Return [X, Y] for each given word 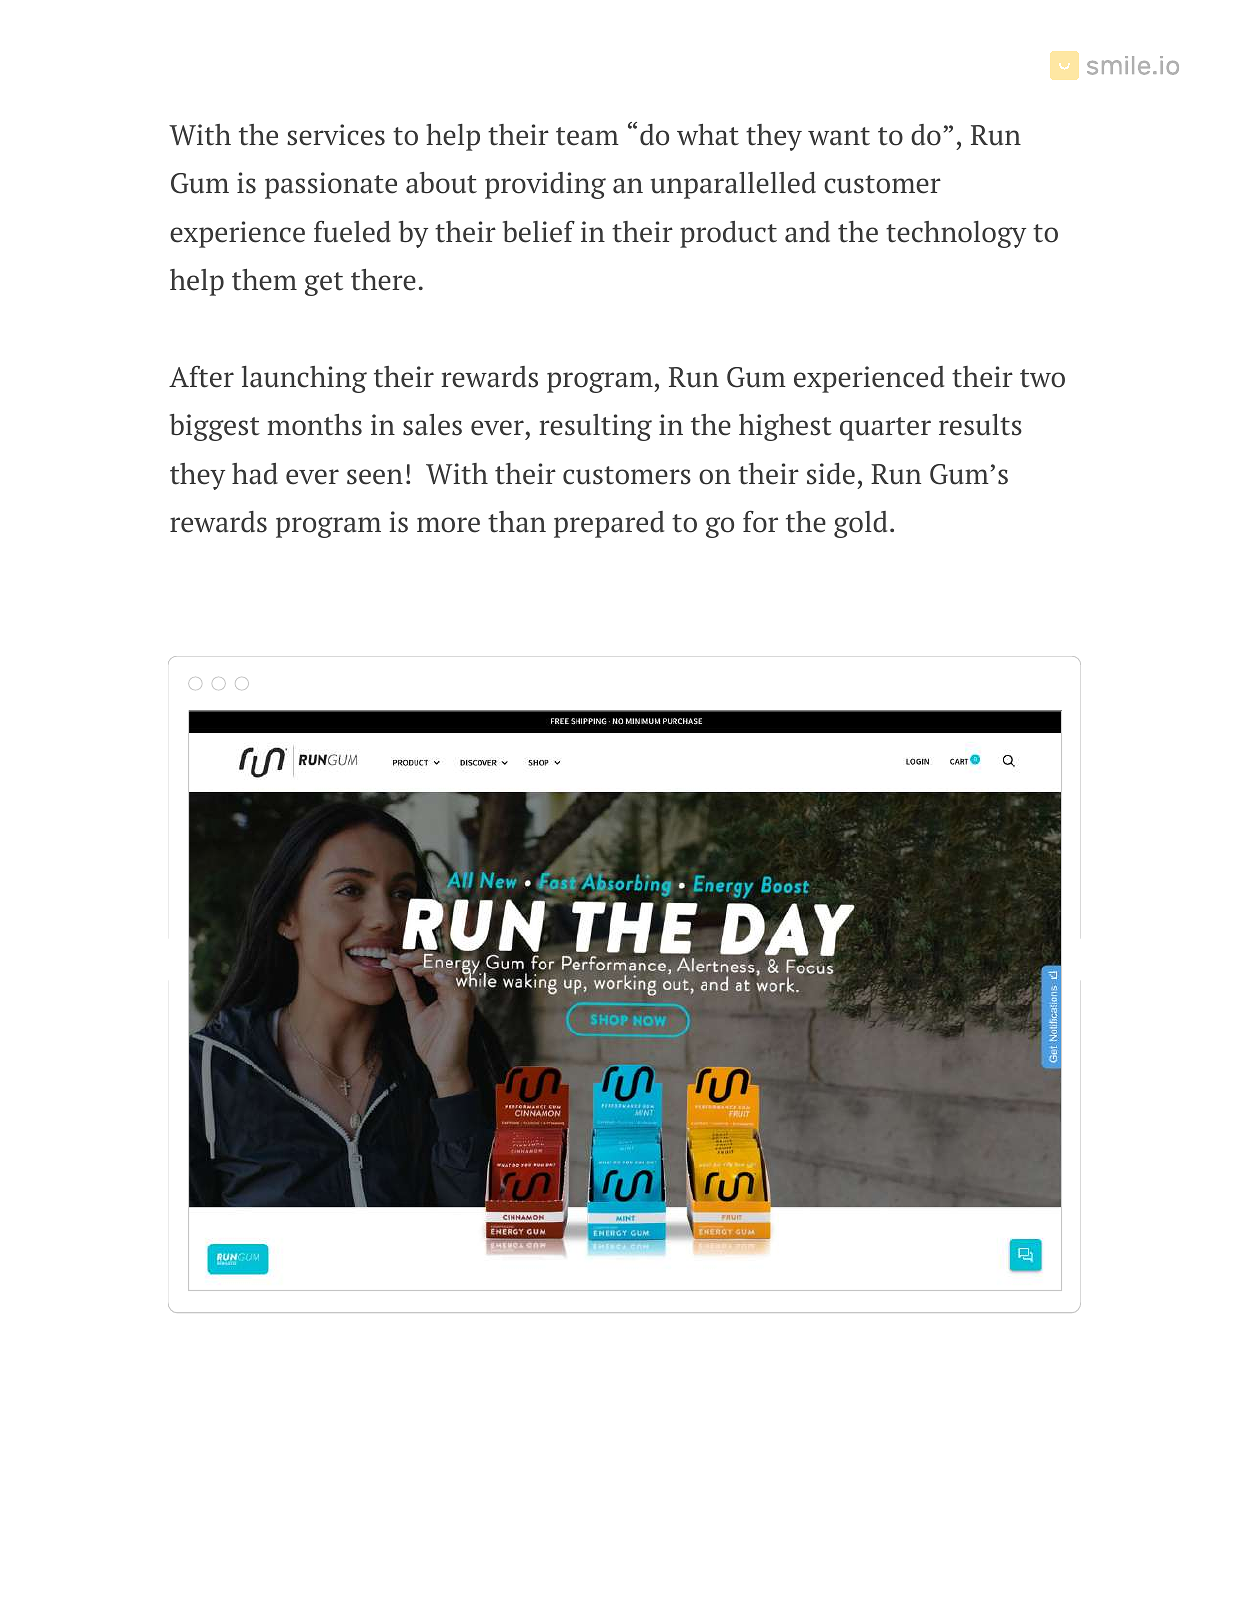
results [980, 425]
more [448, 525]
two [1042, 378]
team [587, 136]
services [336, 135]
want [839, 136]
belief [539, 232]
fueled [352, 232]
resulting [595, 427]
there [383, 280]
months [314, 425]
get [324, 284]
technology [956, 234]
